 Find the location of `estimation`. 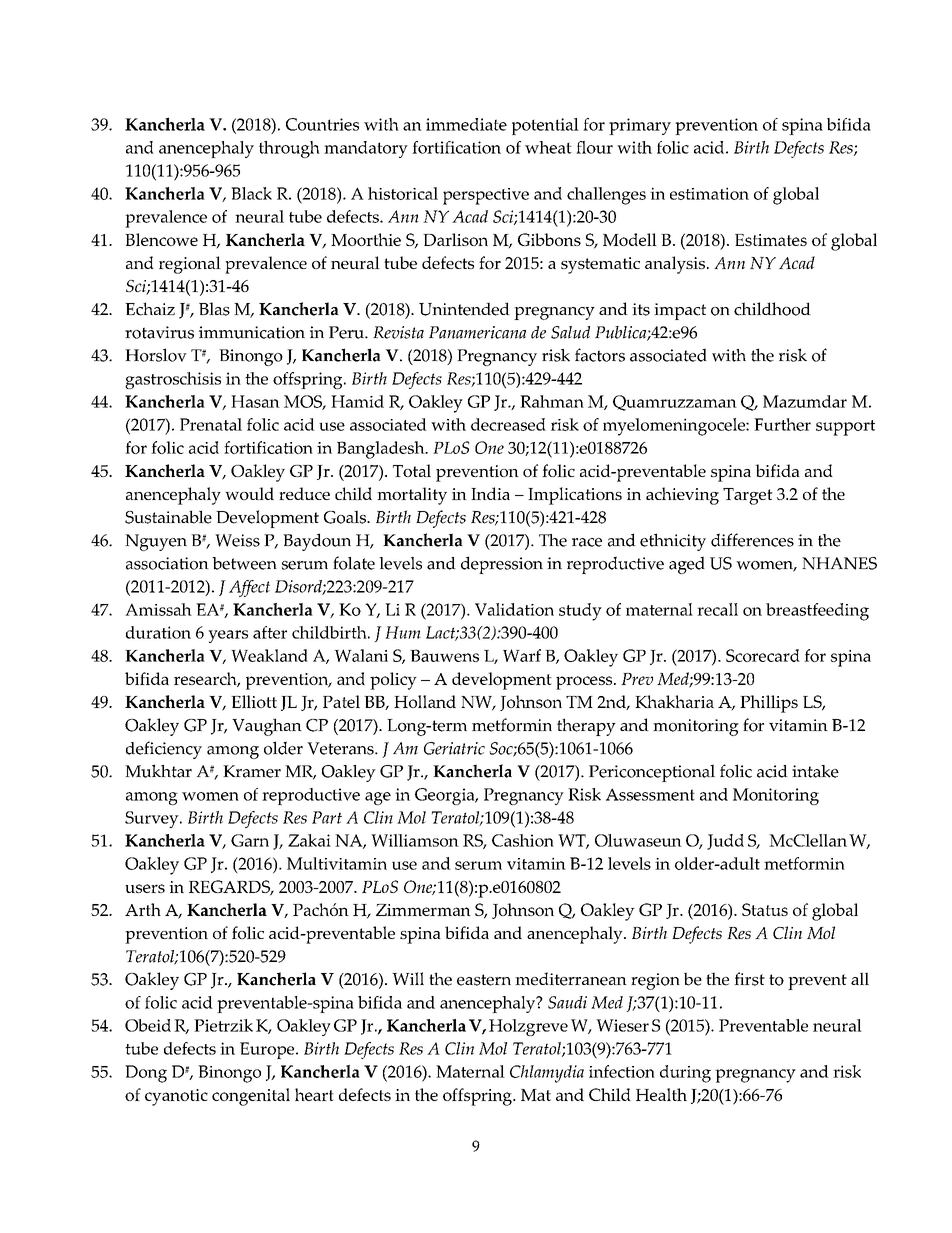

estimation is located at coordinates (709, 193).
